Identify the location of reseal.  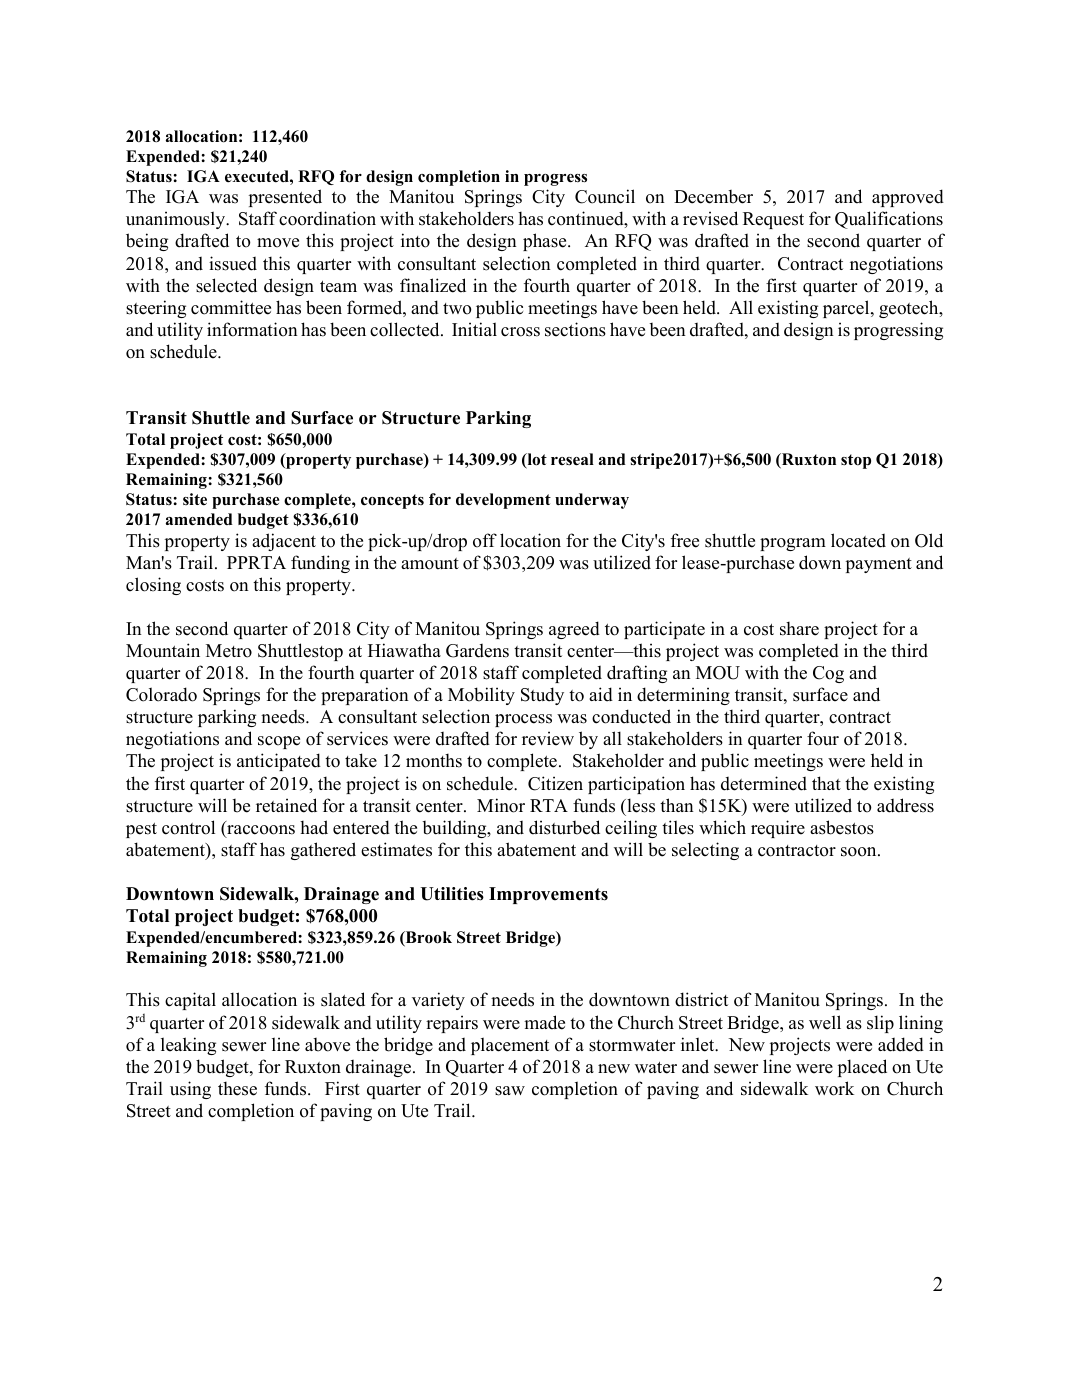
(572, 459).
